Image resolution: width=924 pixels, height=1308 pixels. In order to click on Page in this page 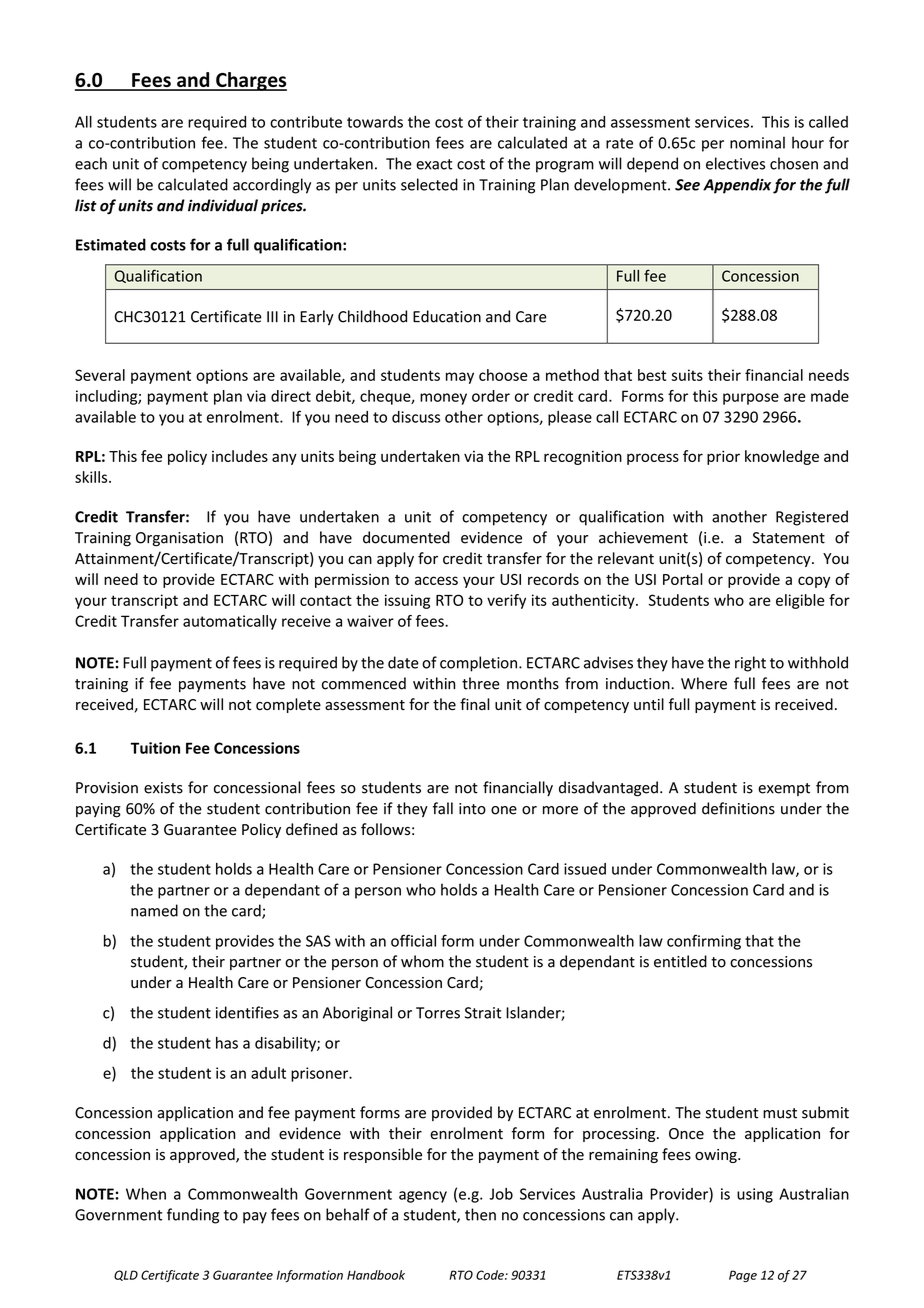, I will do `click(743, 1276)`.
